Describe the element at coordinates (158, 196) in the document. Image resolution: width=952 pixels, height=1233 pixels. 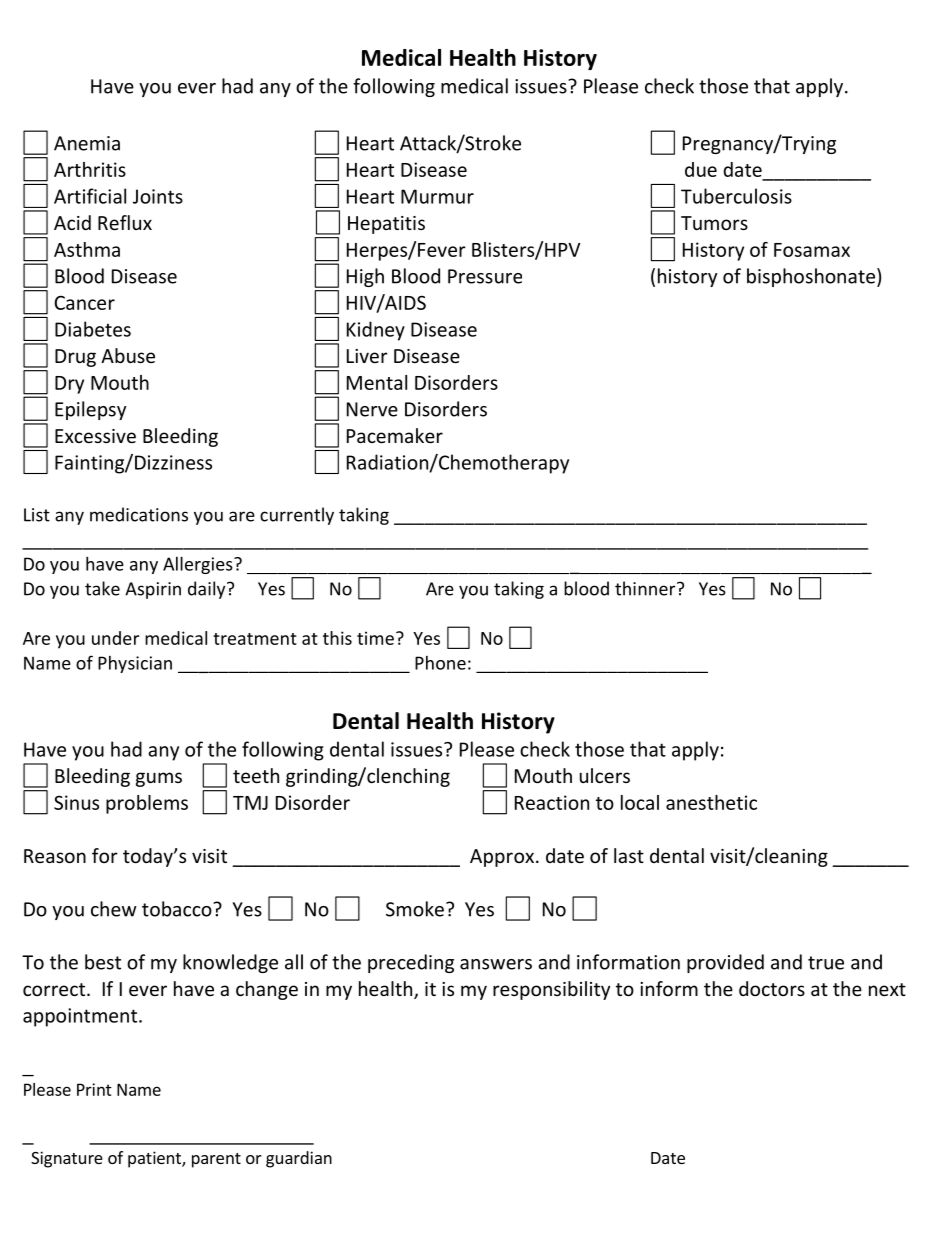
I see `Joints` at that location.
